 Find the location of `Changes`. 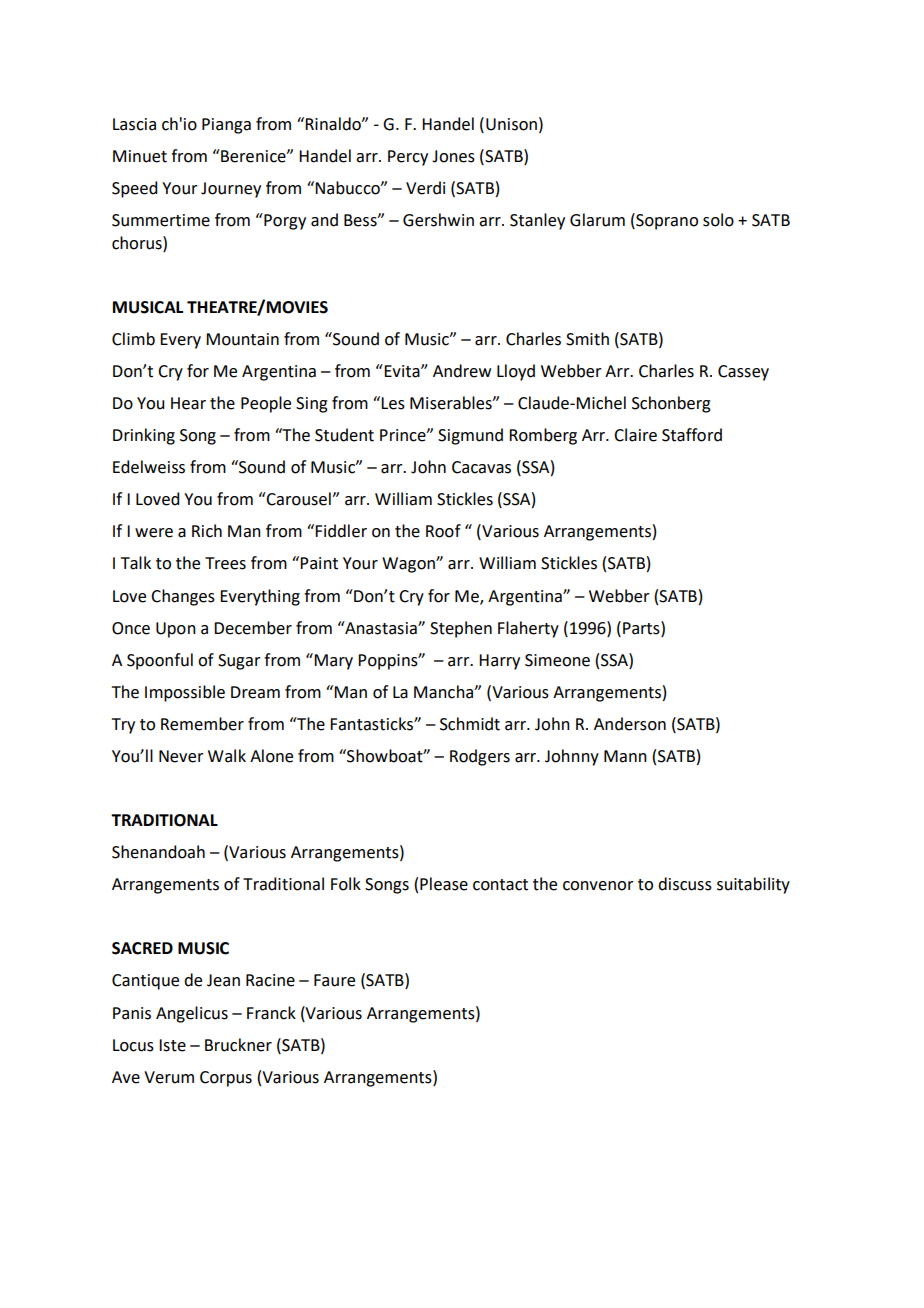

Changes is located at coordinates (183, 597).
